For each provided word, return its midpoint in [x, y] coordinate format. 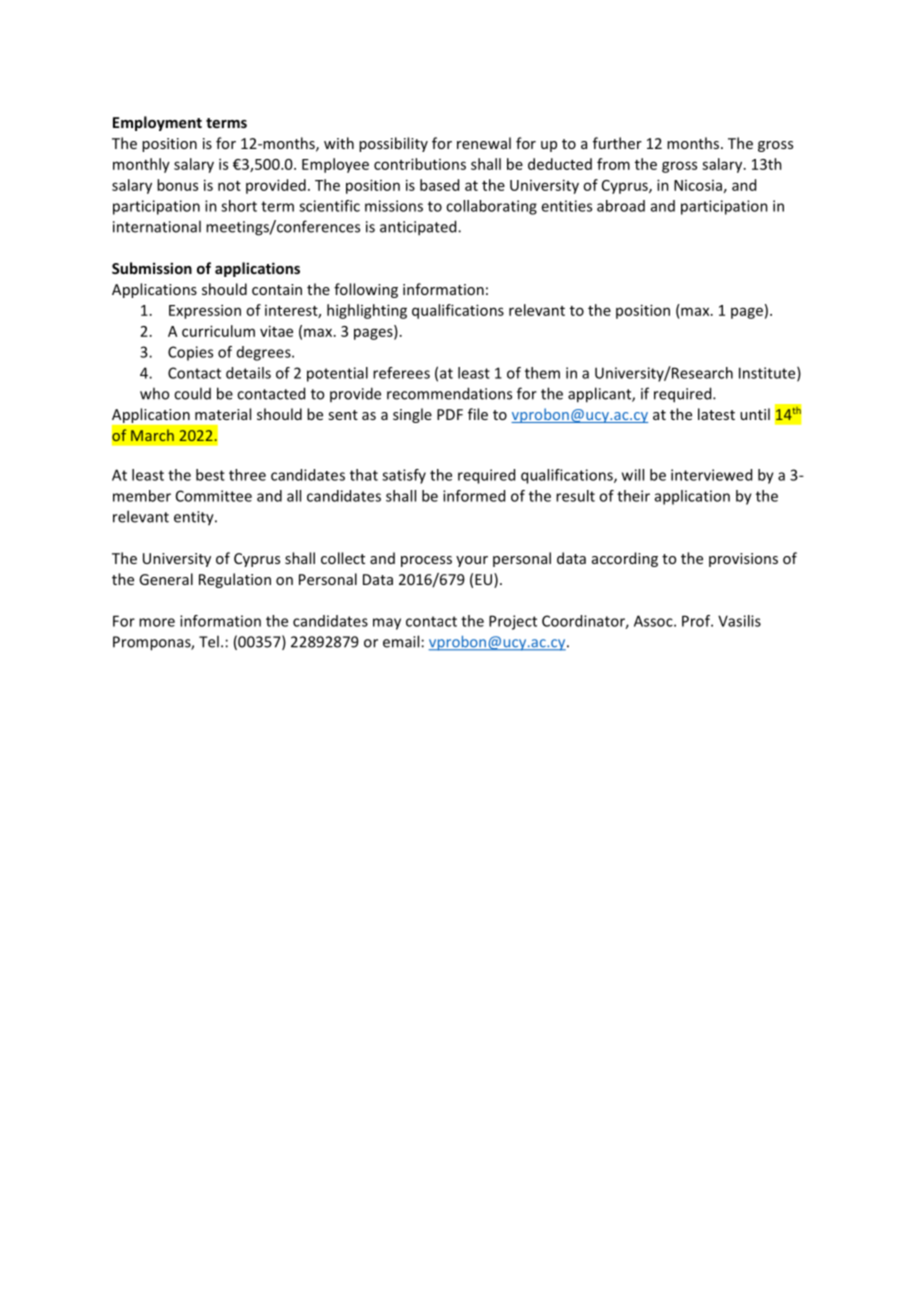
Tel [209, 641]
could [192, 393]
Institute [768, 374]
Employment [157, 123]
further [617, 143]
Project [513, 622]
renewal [484, 143]
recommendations [449, 393]
